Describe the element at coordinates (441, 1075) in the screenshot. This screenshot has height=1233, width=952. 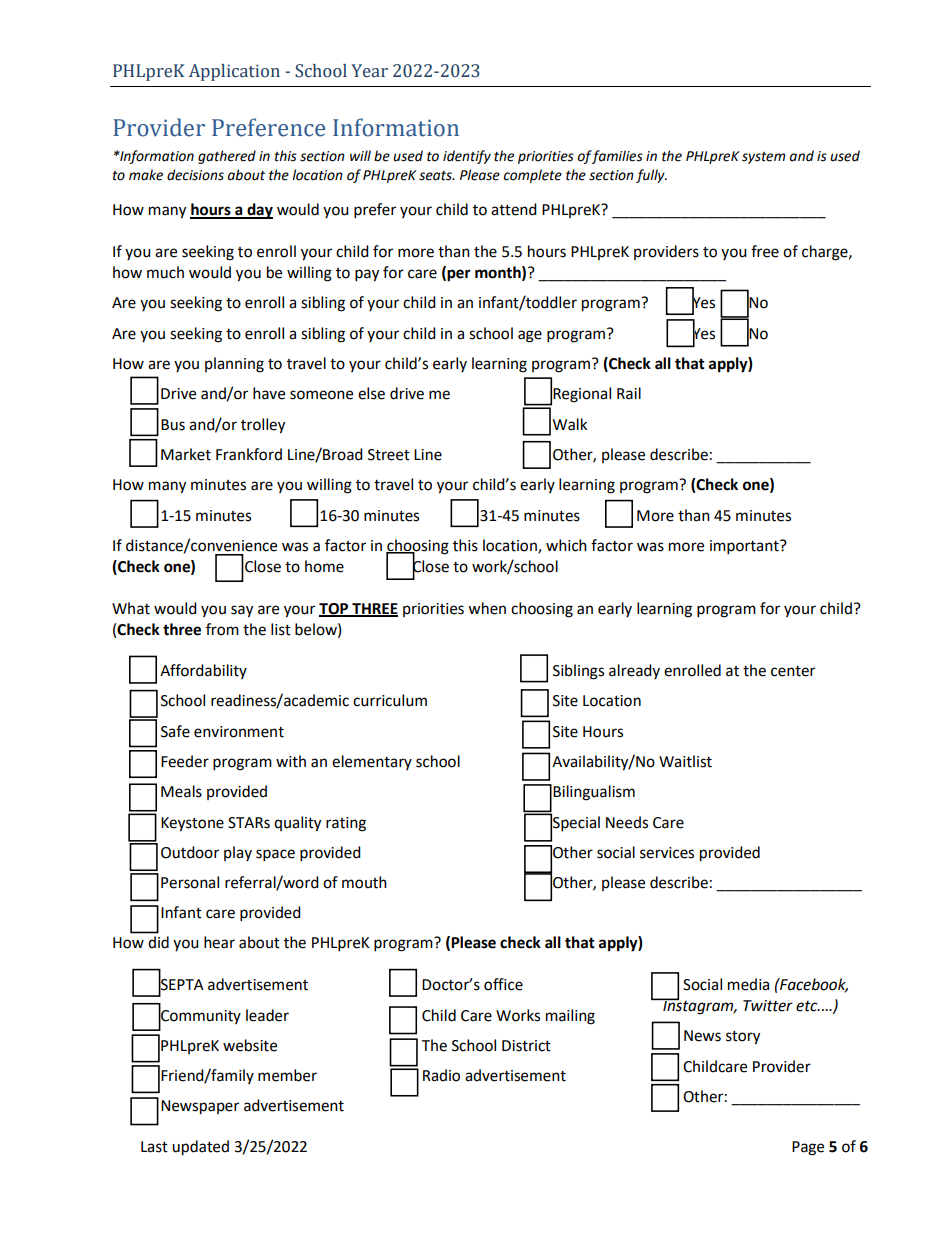
I see `Radio` at that location.
